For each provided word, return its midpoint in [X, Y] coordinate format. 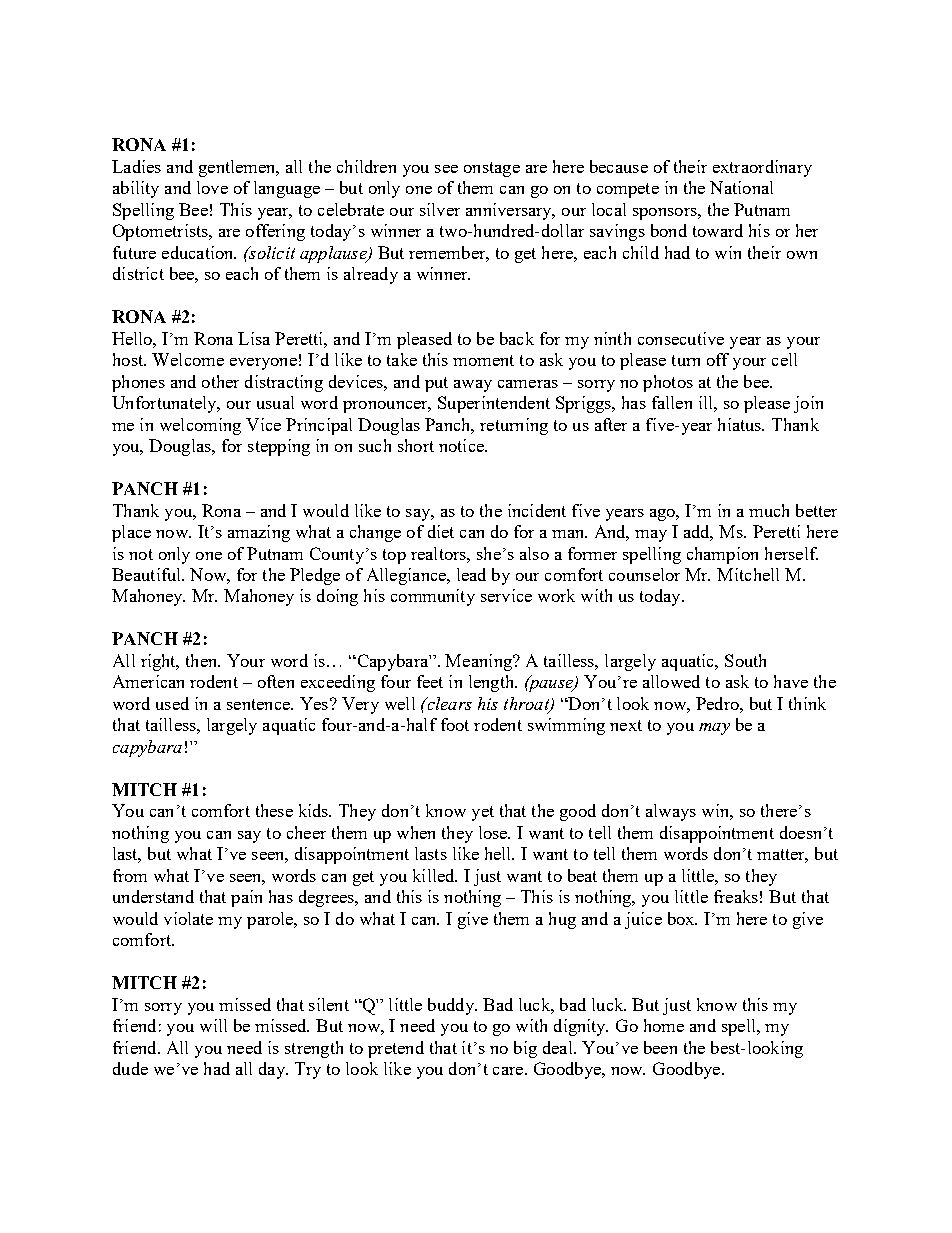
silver [440, 209]
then [203, 660]
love [212, 187]
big [525, 1049]
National [741, 187]
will [213, 1025]
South [745, 660]
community [433, 597]
